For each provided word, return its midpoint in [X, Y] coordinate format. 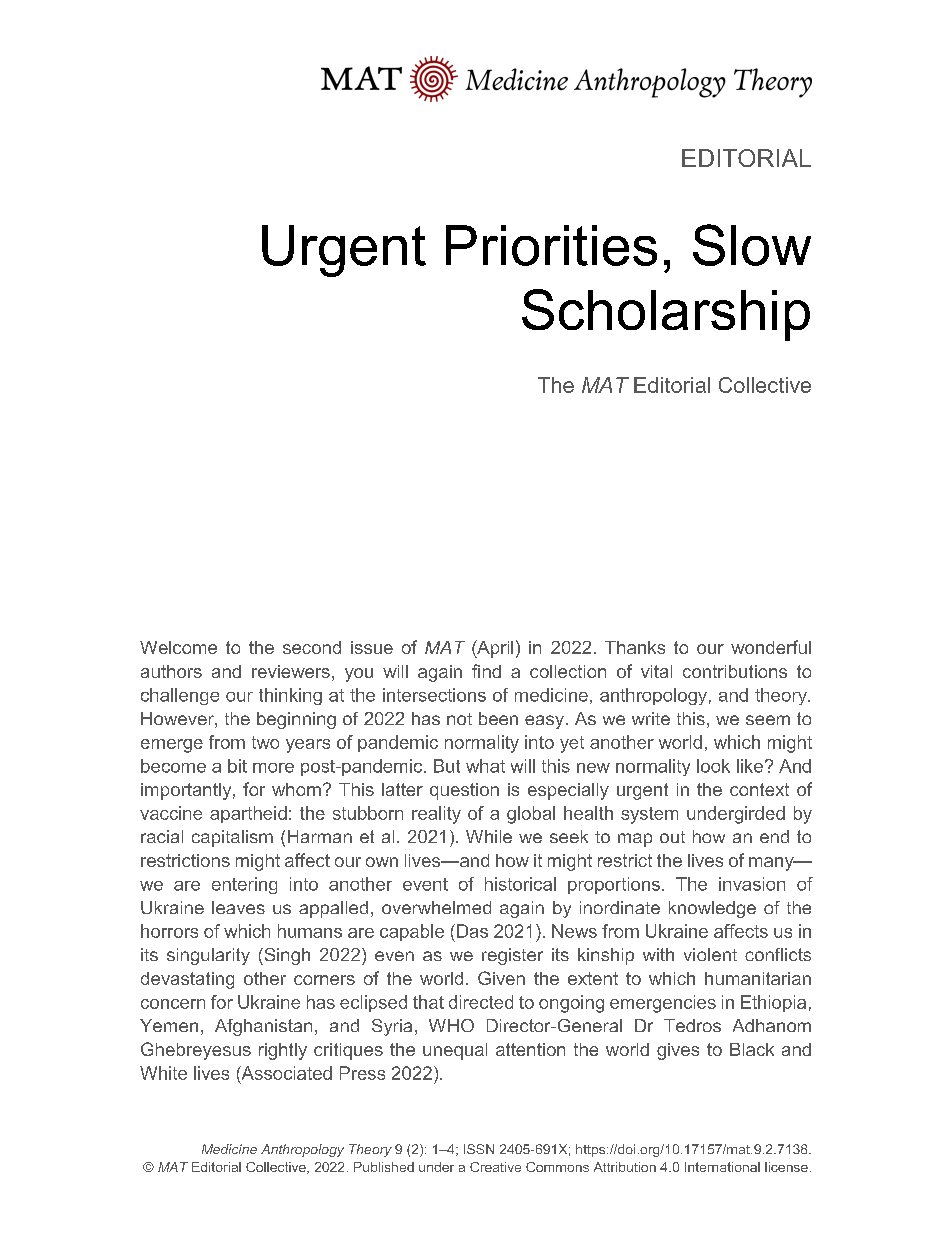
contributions [735, 671]
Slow [752, 245]
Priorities [551, 245]
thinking [290, 696]
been [498, 718]
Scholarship [666, 315]
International [722, 1167]
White [163, 1073]
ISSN [479, 1149]
